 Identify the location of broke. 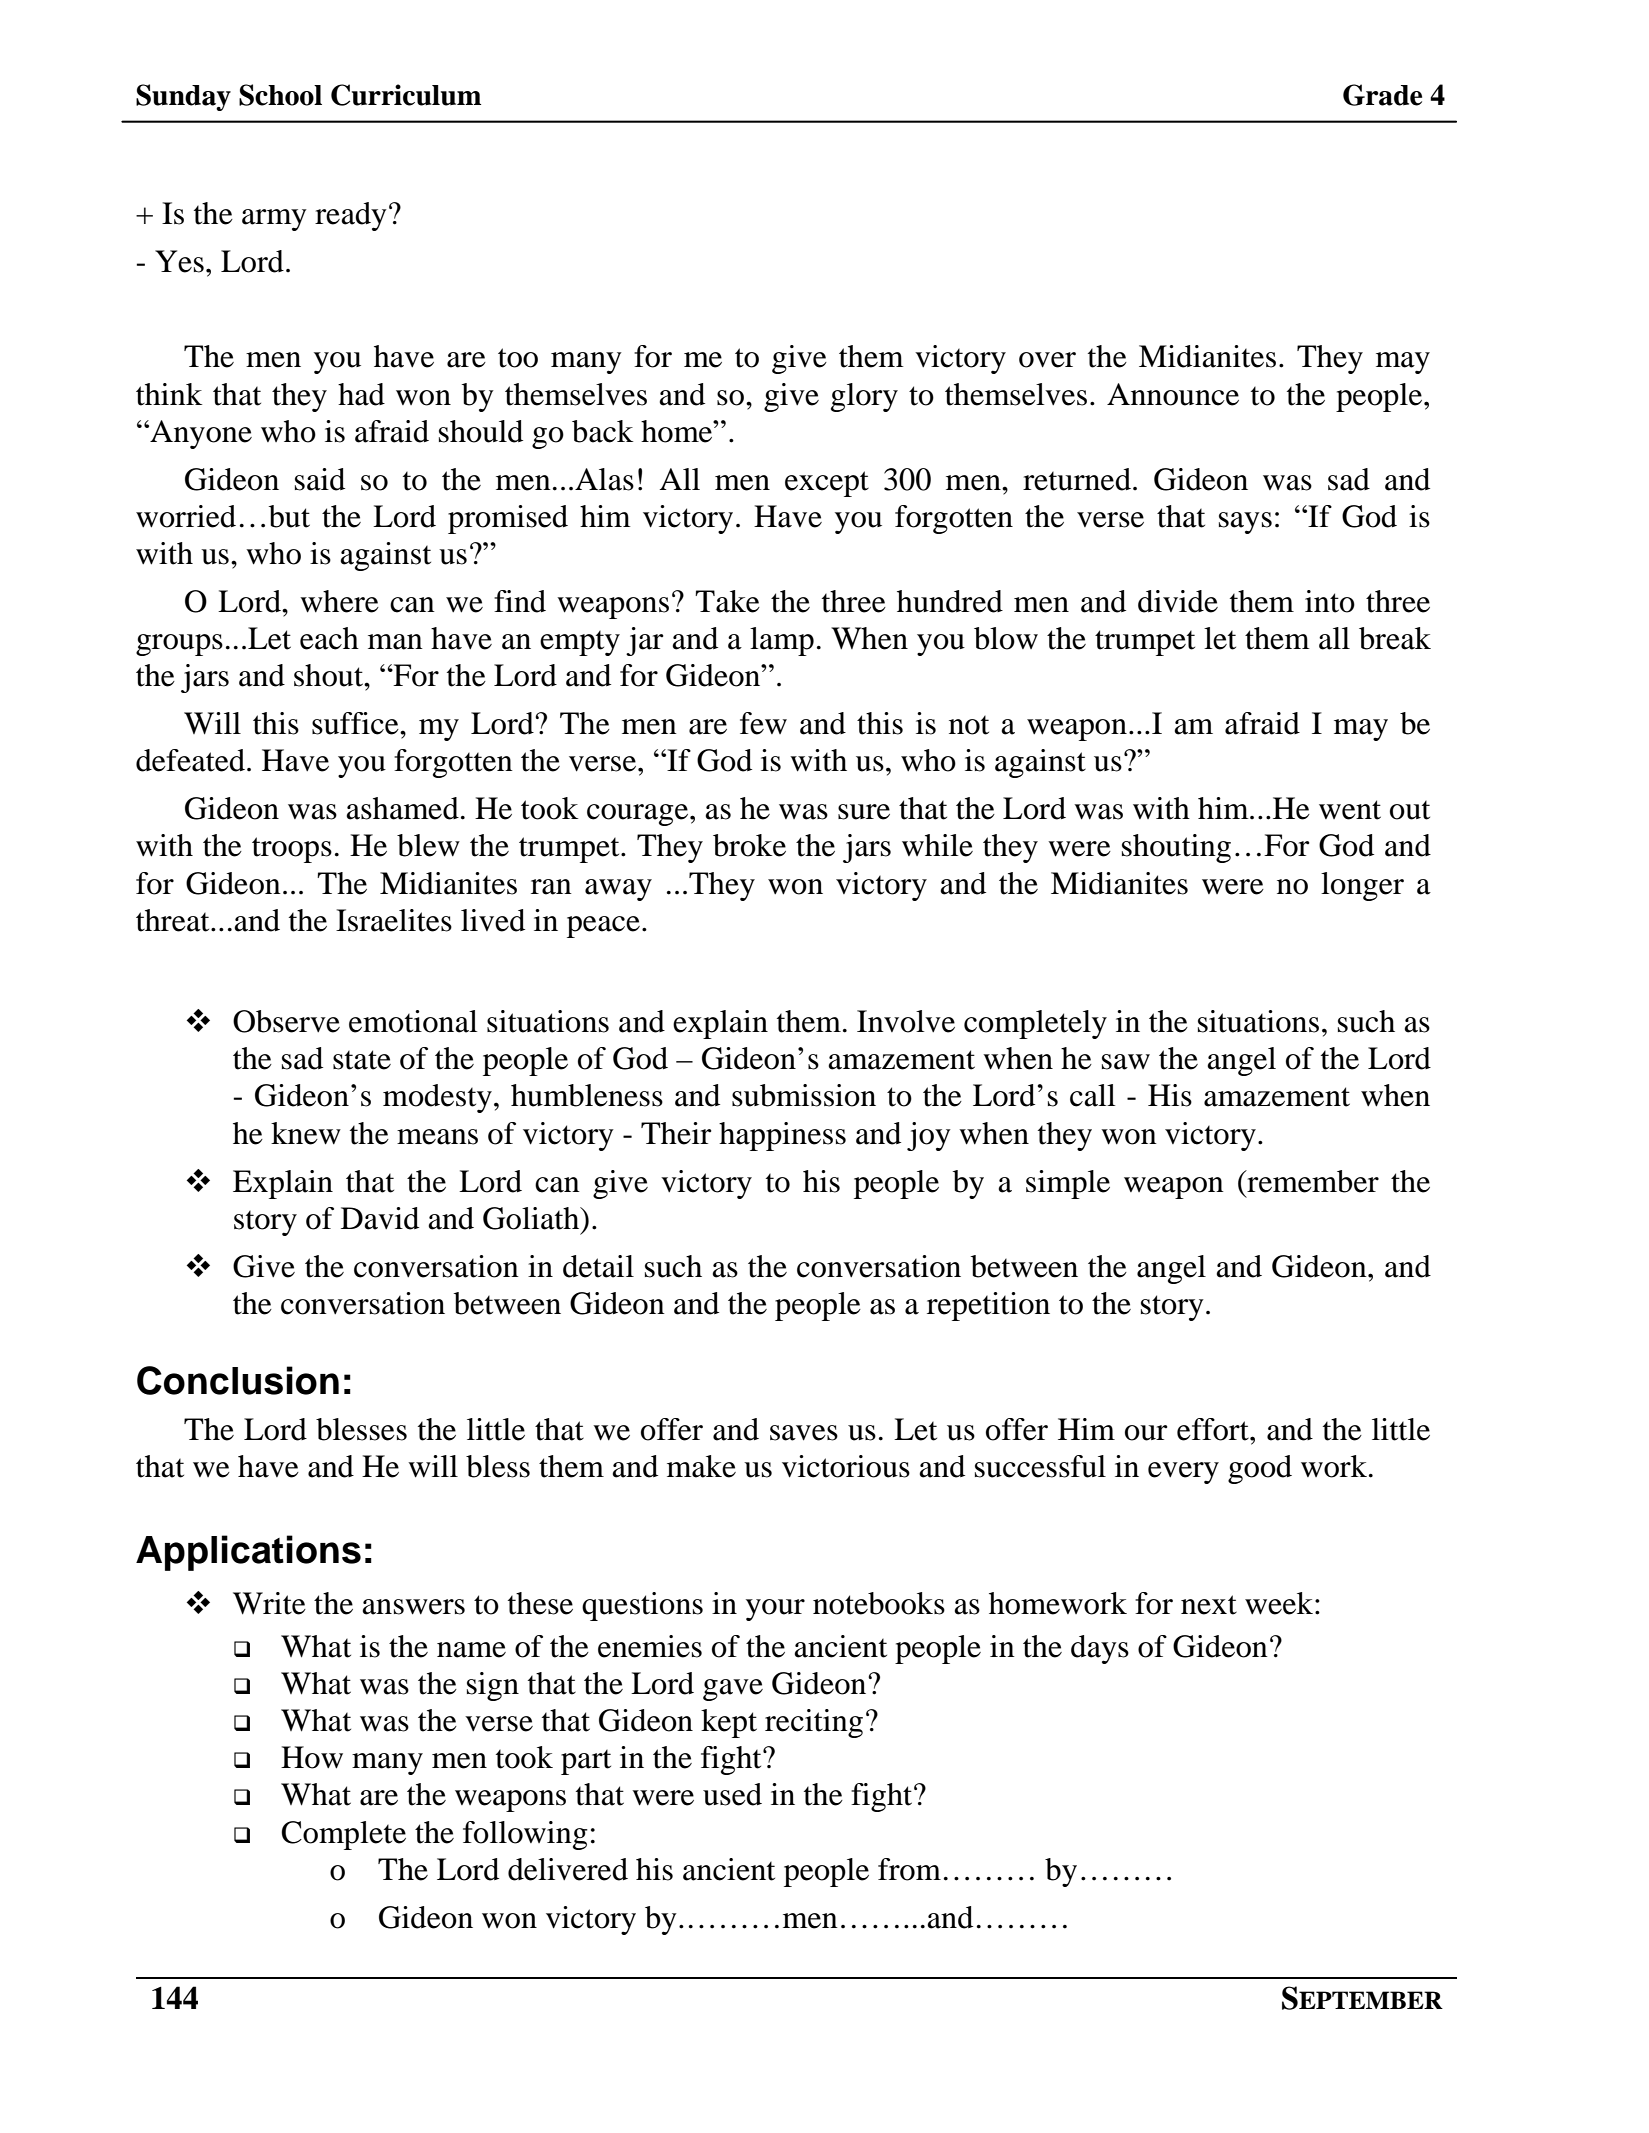
(749, 845).
